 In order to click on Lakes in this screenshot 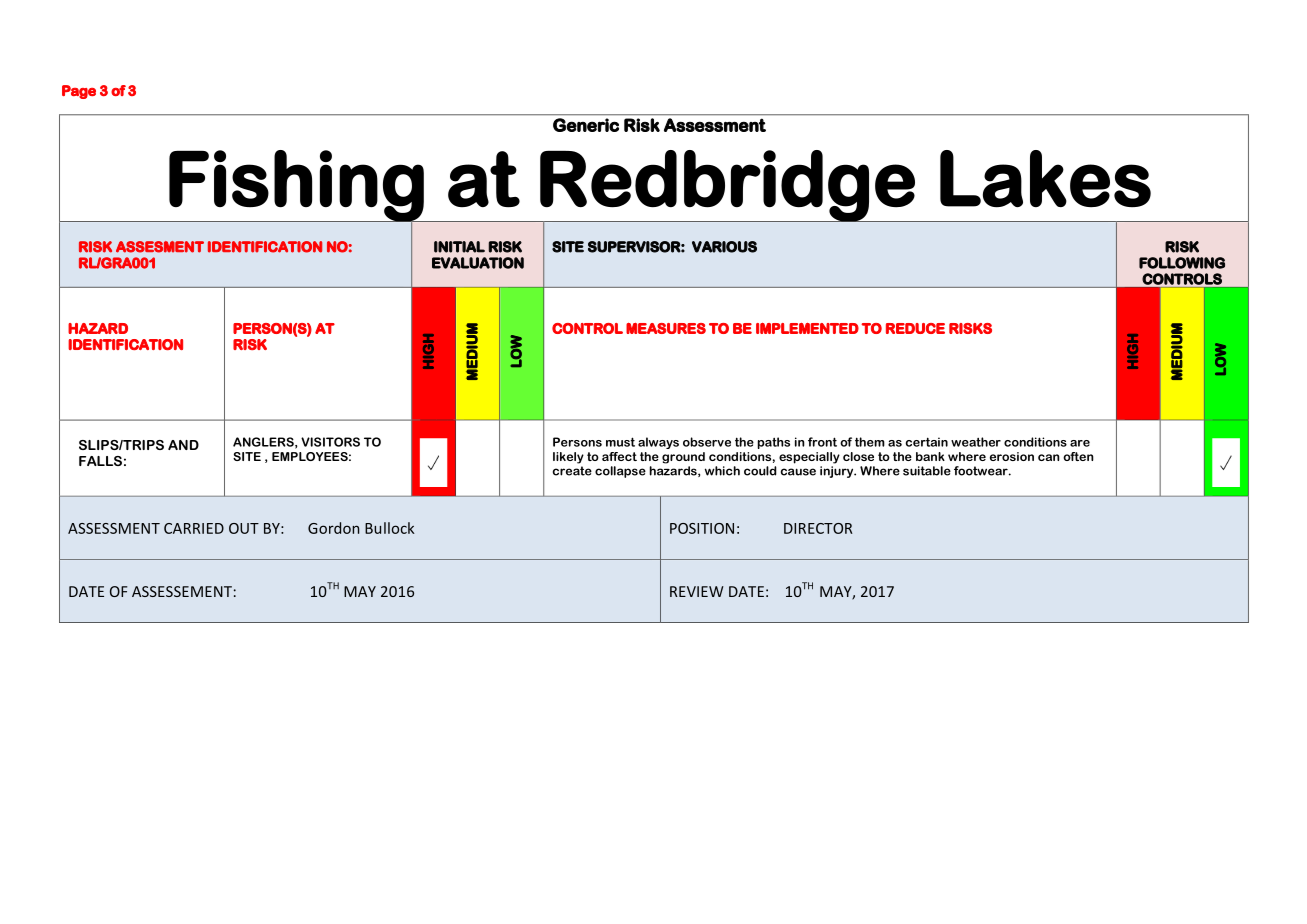, I will do `click(1045, 179)`.
